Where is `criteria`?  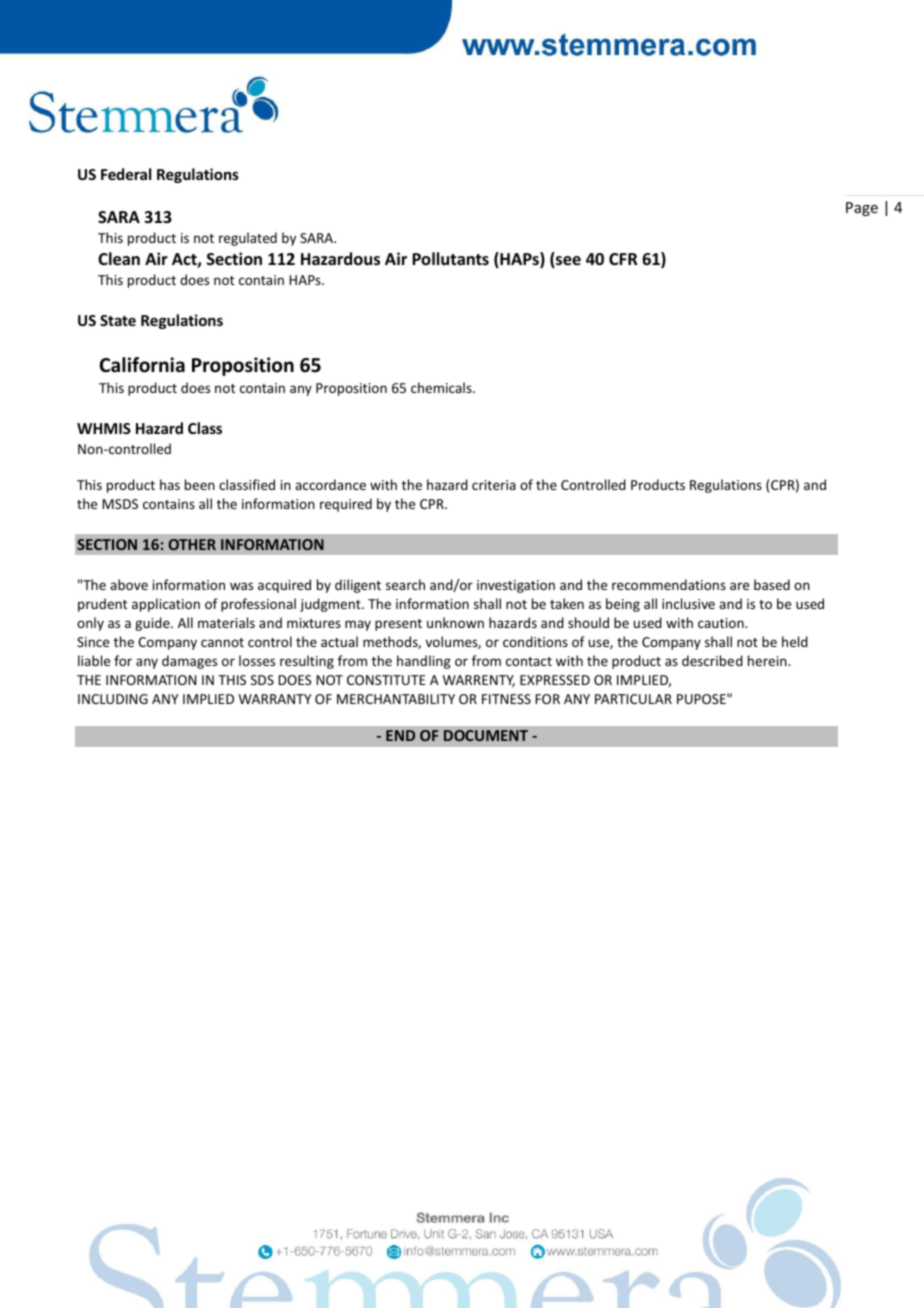
criteria is located at coordinates (494, 485).
